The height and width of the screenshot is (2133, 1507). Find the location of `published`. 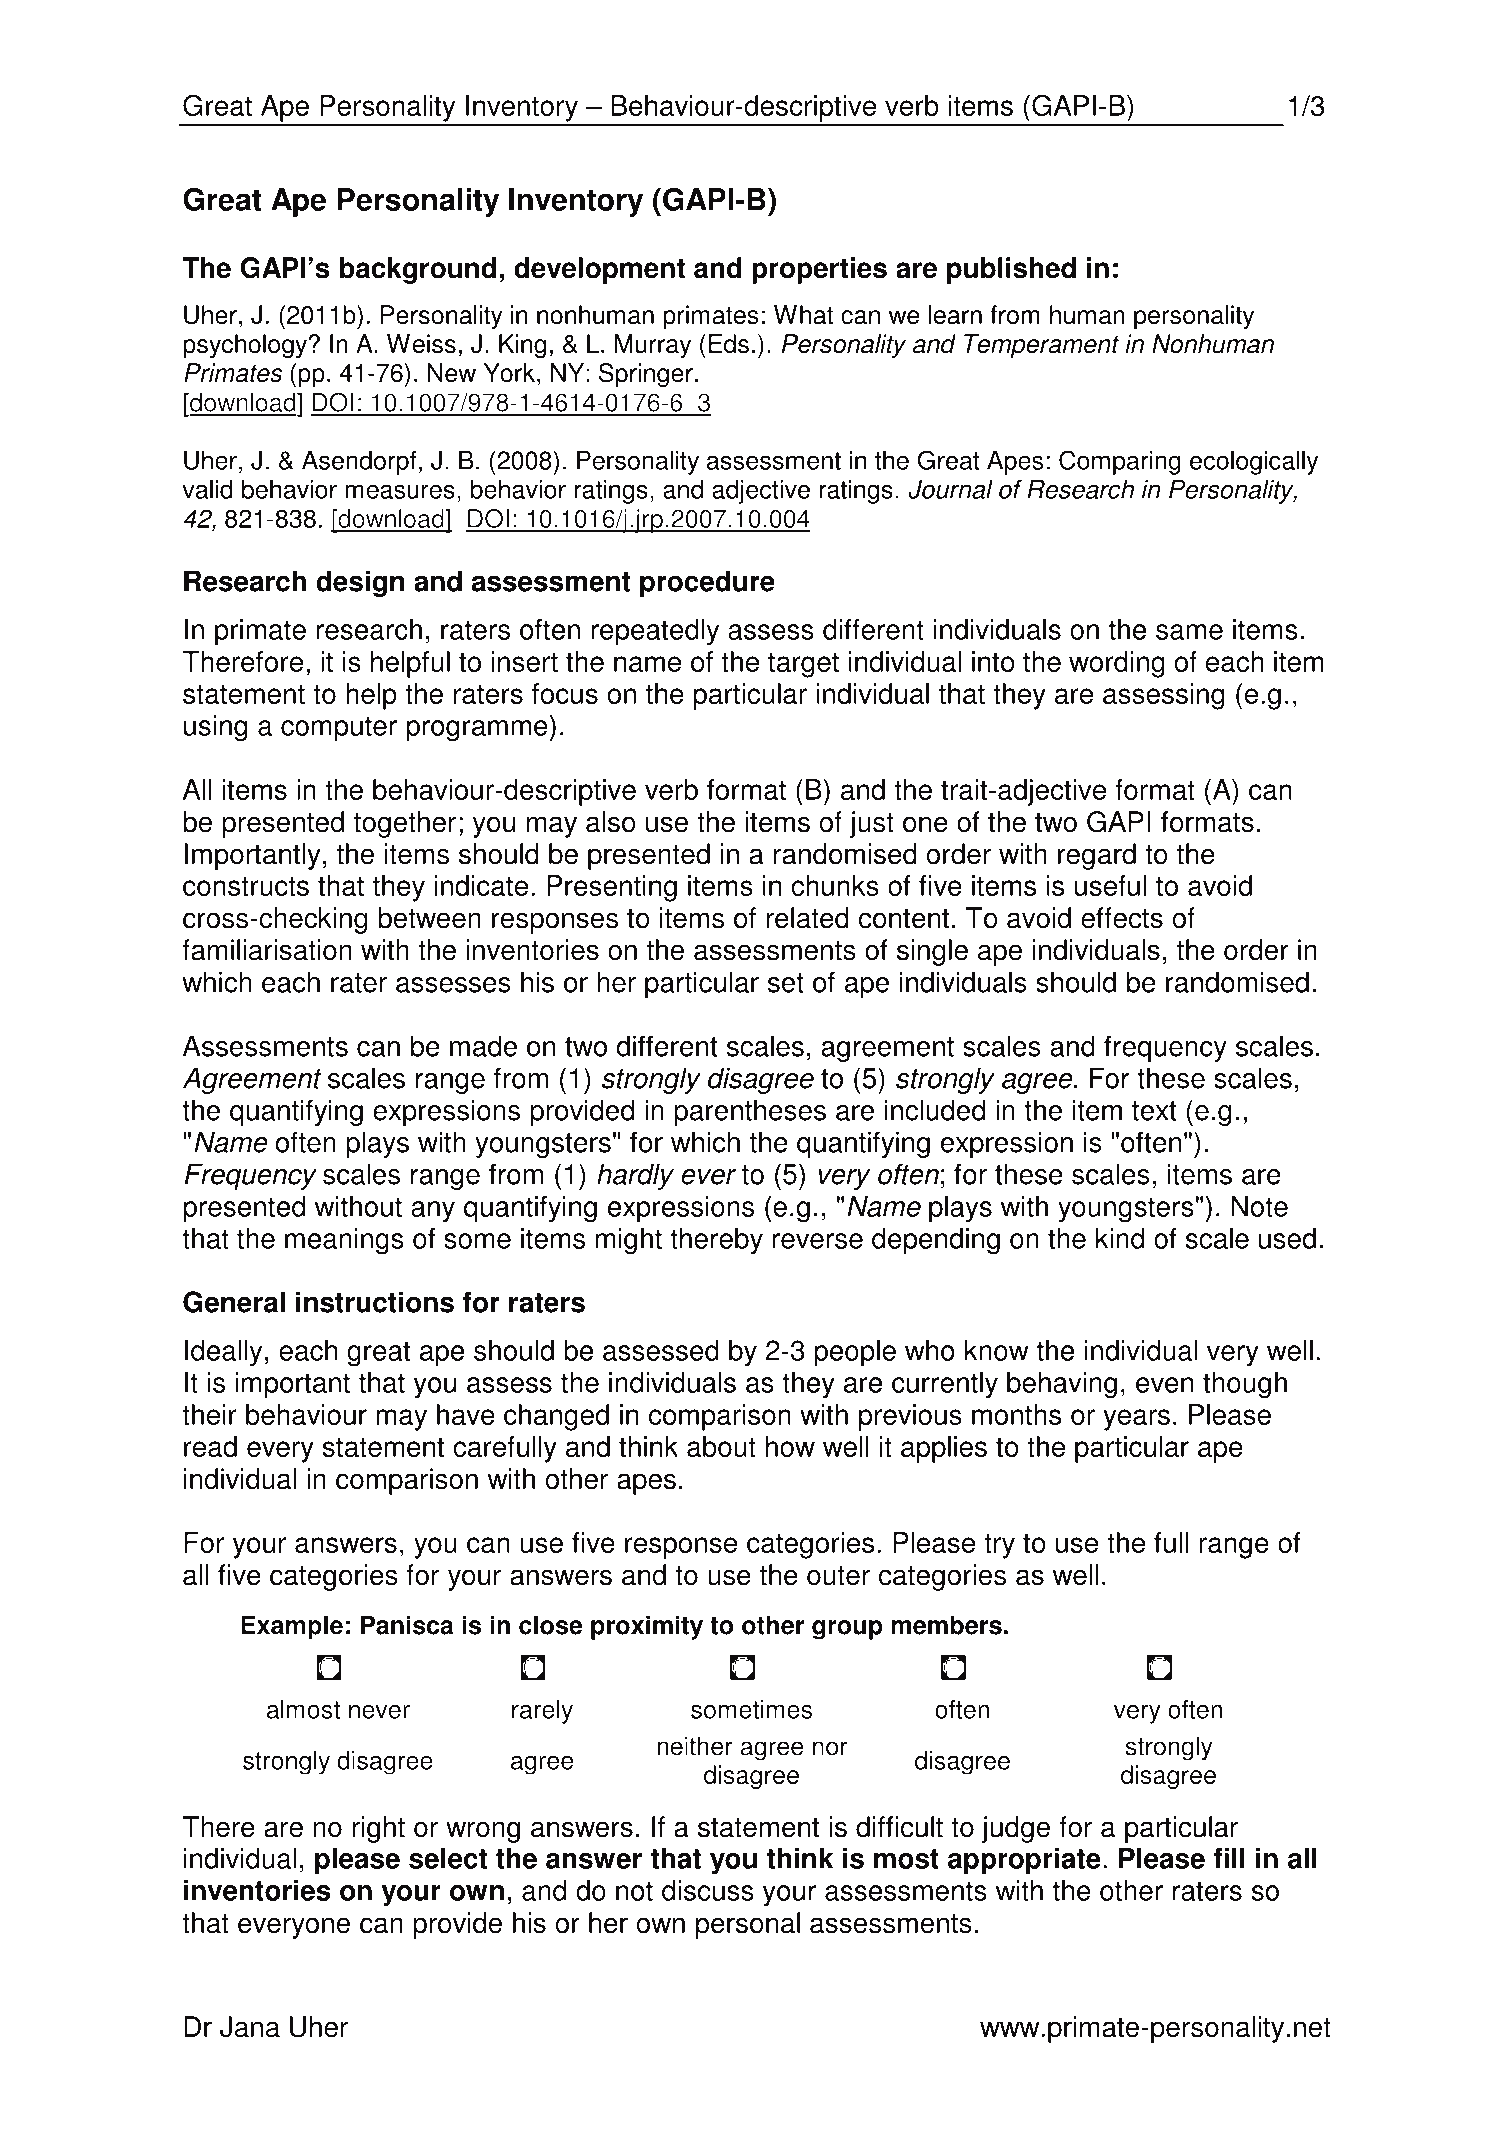

published is located at coordinates (1011, 270).
